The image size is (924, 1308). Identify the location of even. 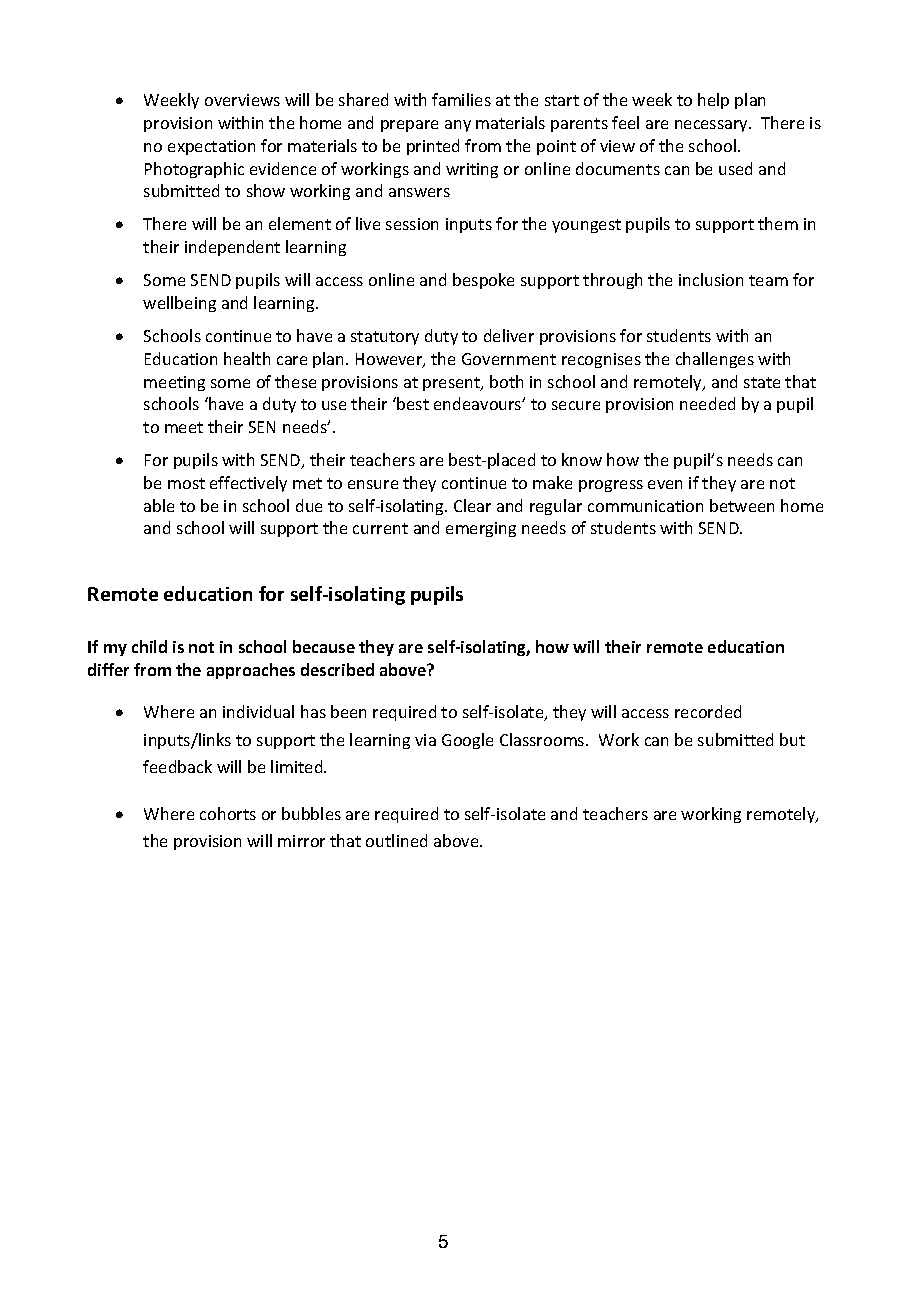
(665, 484).
